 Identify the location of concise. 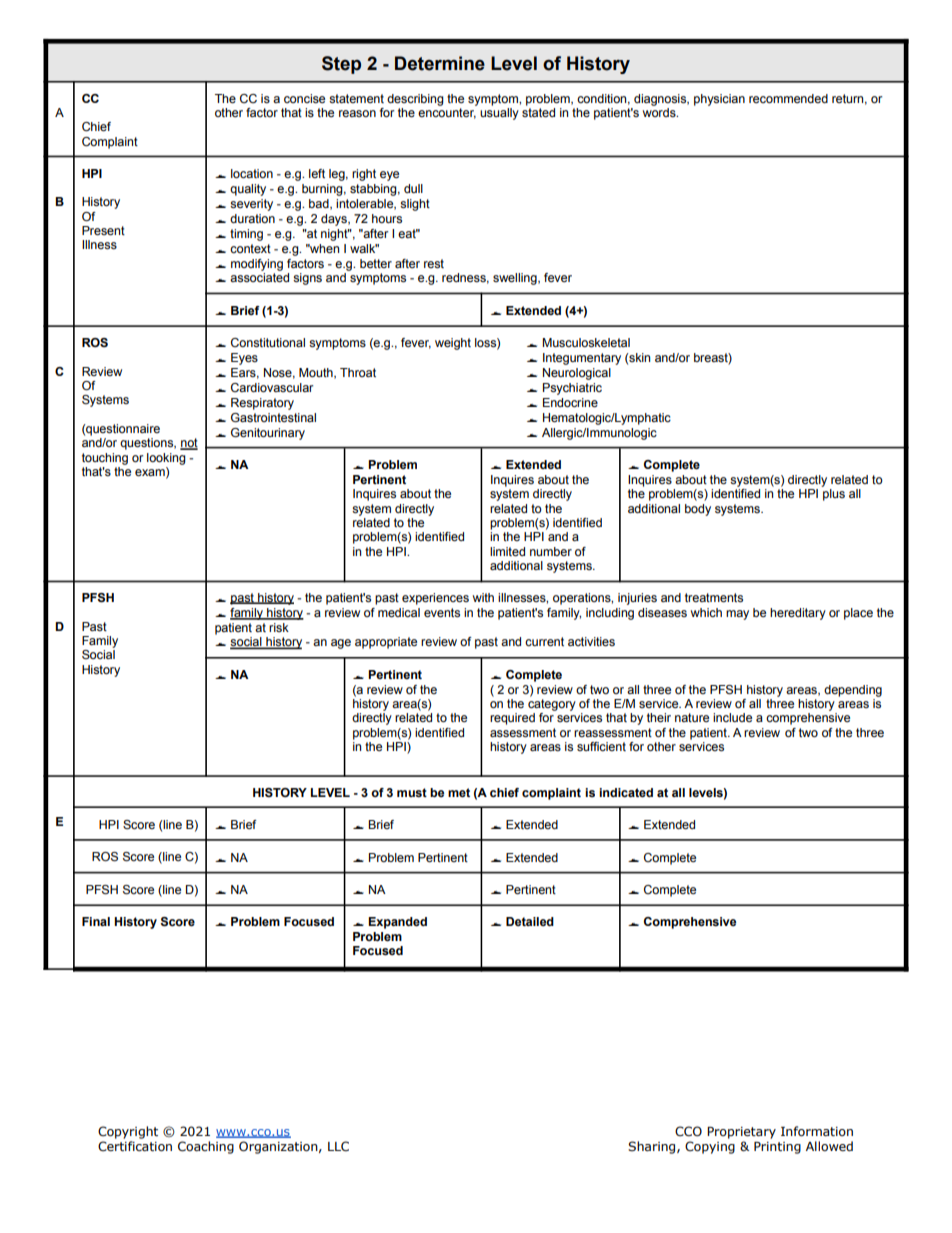
(304, 98).
